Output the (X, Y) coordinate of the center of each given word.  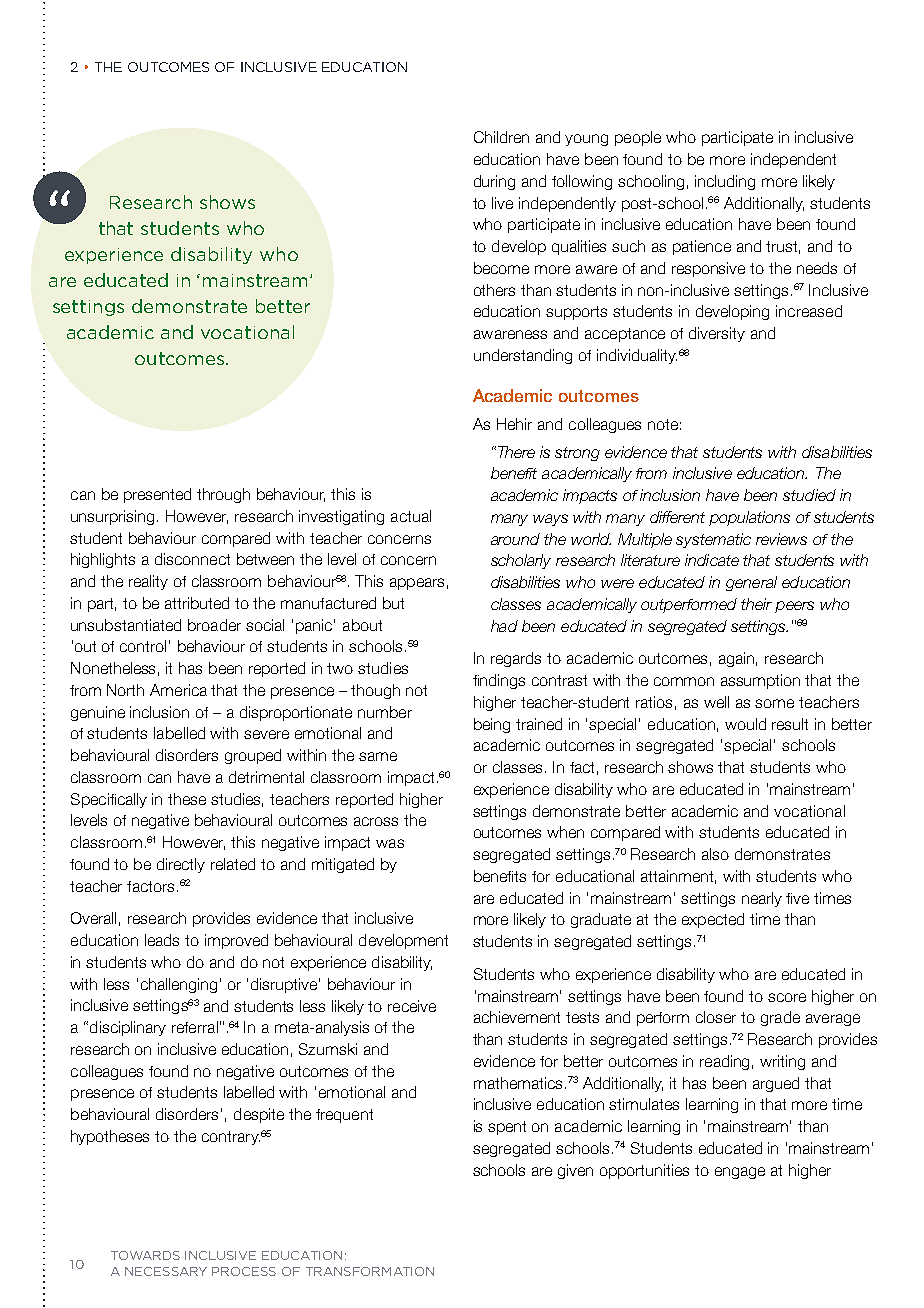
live (502, 203)
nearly (762, 899)
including (725, 182)
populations (749, 518)
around (515, 539)
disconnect (192, 559)
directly (181, 865)
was (390, 843)
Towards (145, 1255)
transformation (370, 1271)
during (494, 182)
